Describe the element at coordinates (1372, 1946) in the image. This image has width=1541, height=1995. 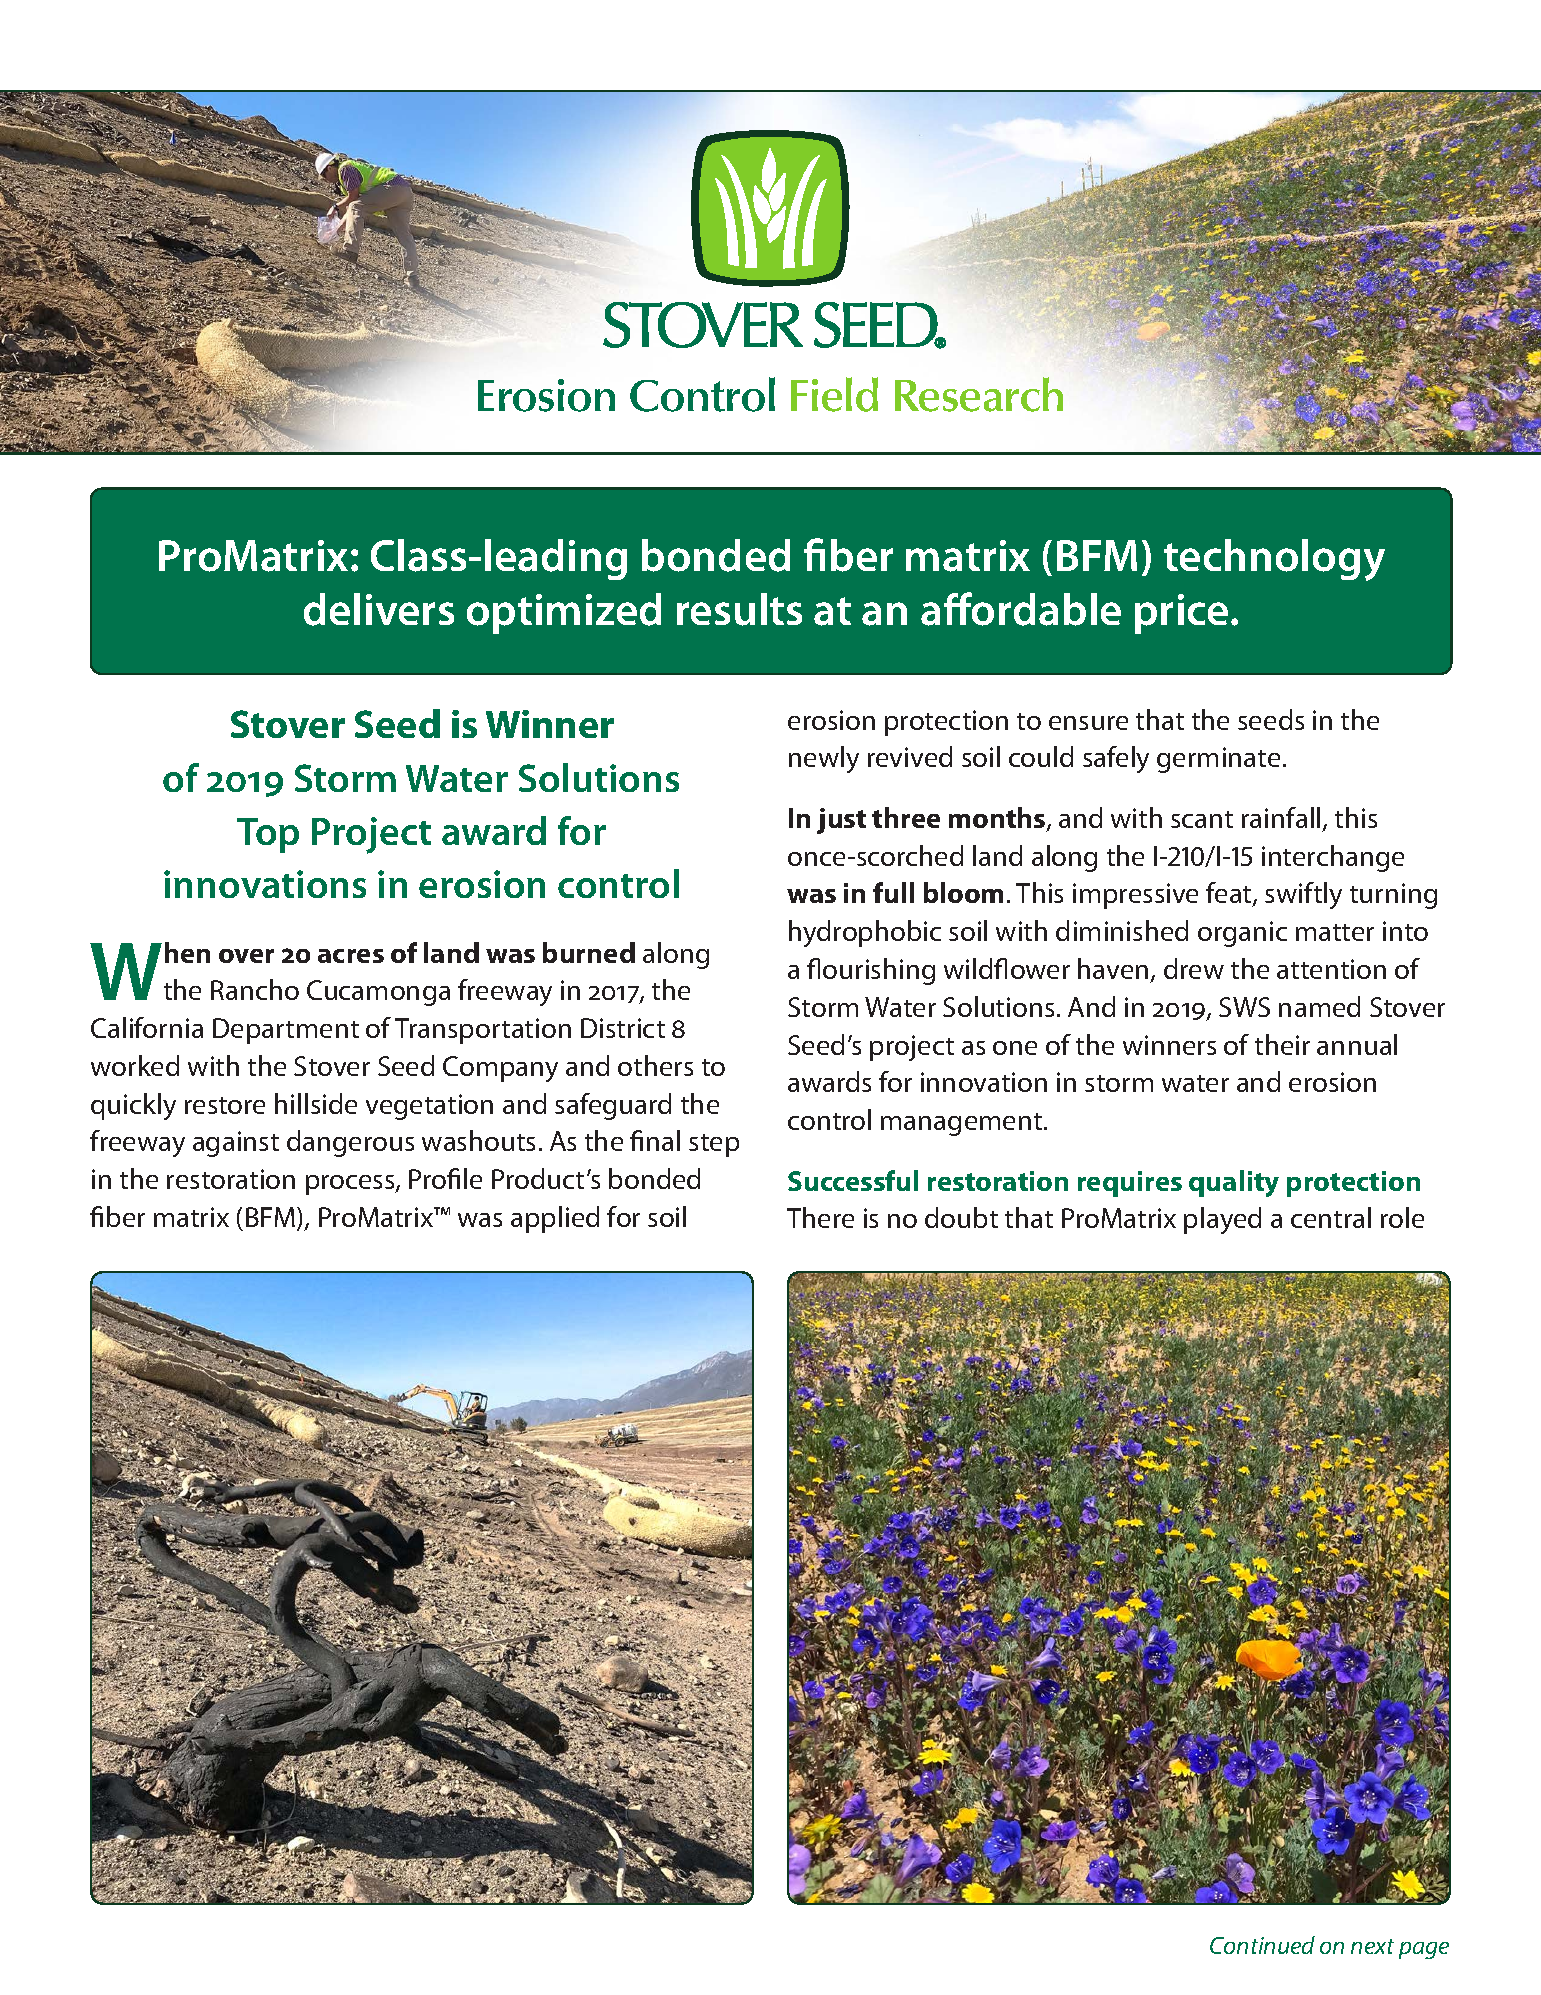
I see `next` at that location.
